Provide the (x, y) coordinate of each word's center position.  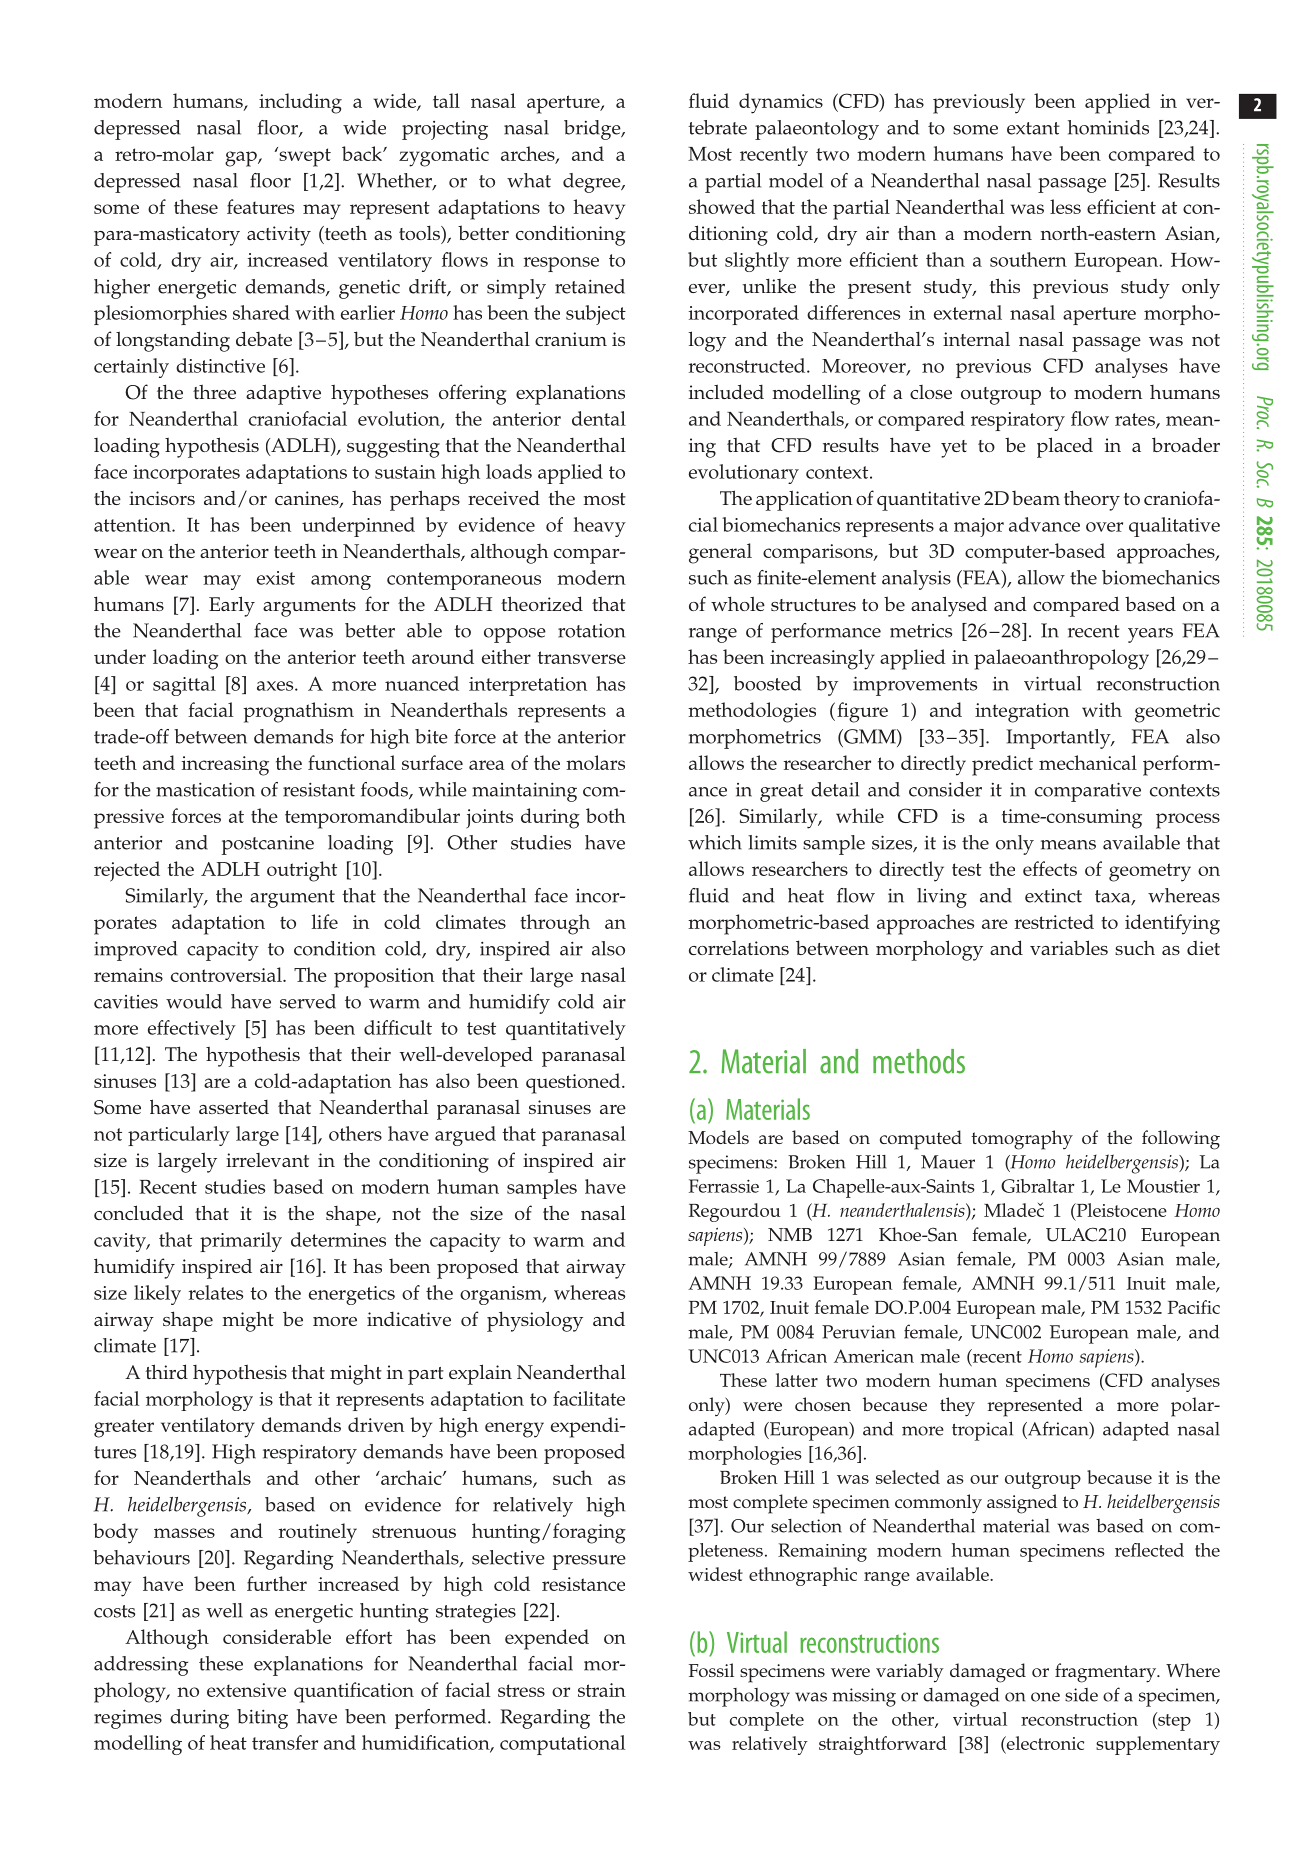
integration (1022, 713)
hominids (1108, 127)
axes (276, 686)
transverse (582, 657)
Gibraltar (1038, 1186)
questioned (574, 1083)
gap (242, 159)
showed (722, 206)
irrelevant (267, 1160)
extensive (246, 1690)
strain (602, 1690)
